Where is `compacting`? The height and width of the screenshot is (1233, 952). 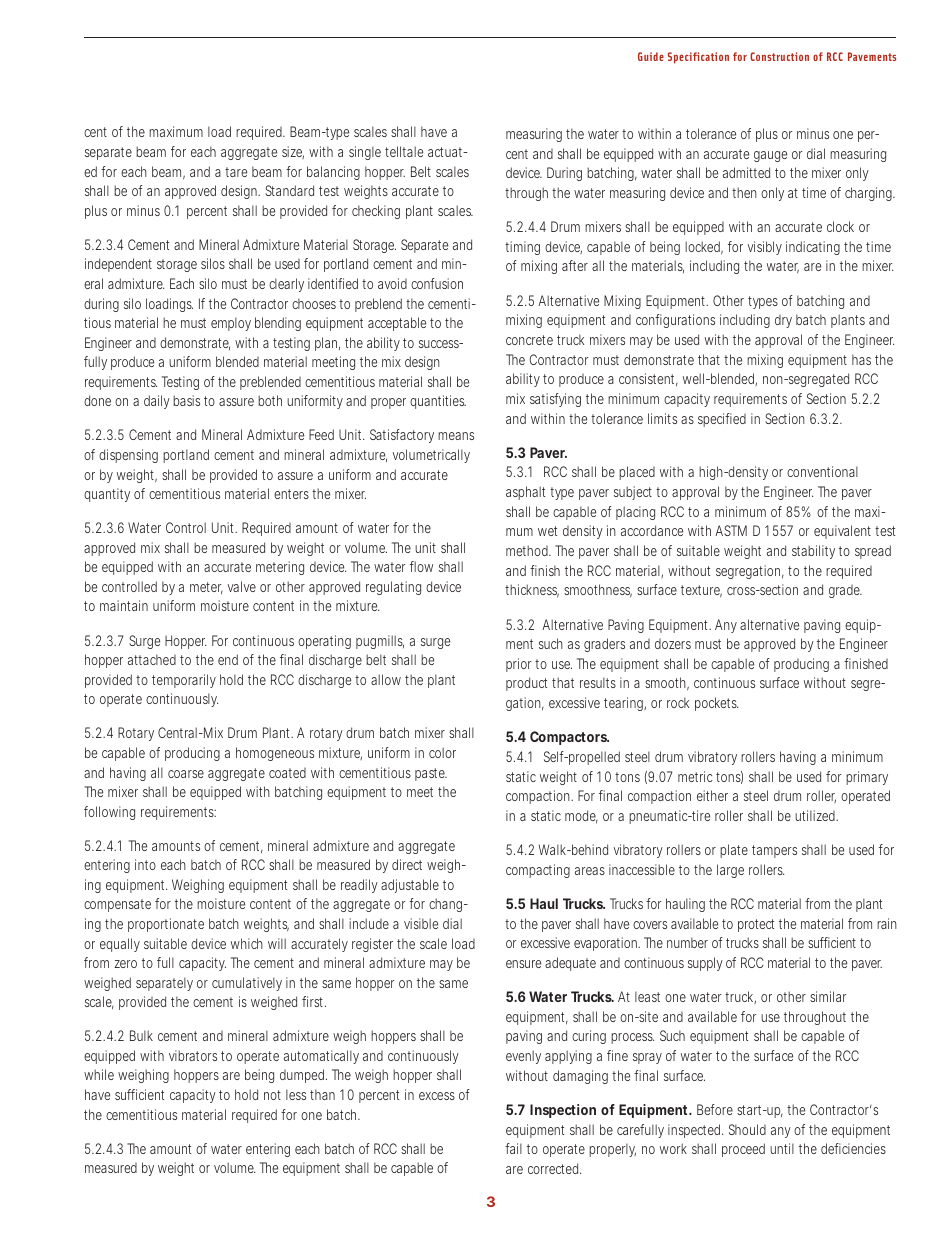
compacting is located at coordinates (538, 871).
